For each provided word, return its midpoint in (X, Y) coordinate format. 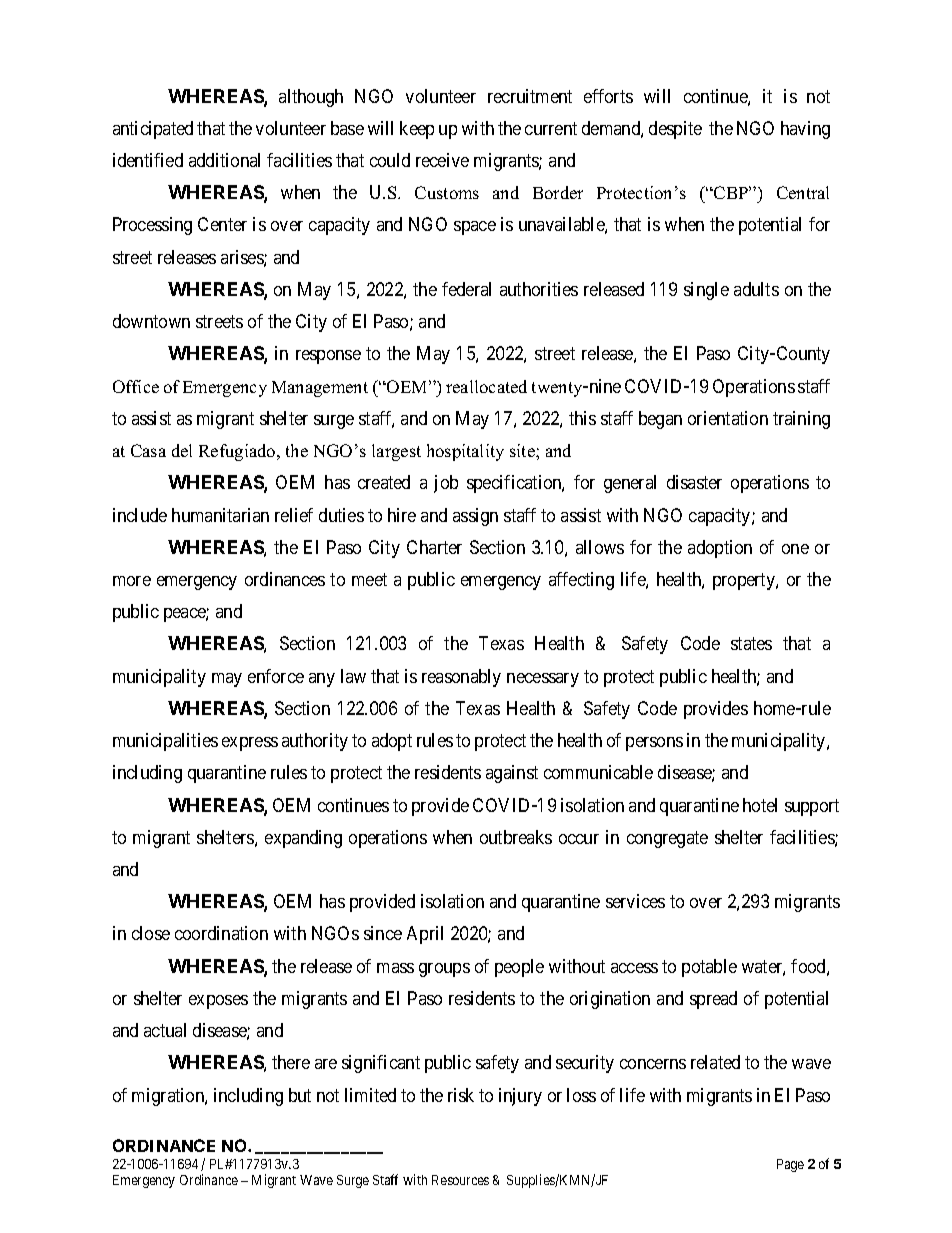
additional (224, 160)
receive (442, 160)
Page (790, 1165)
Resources (460, 1180)
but (300, 1095)
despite (675, 130)
